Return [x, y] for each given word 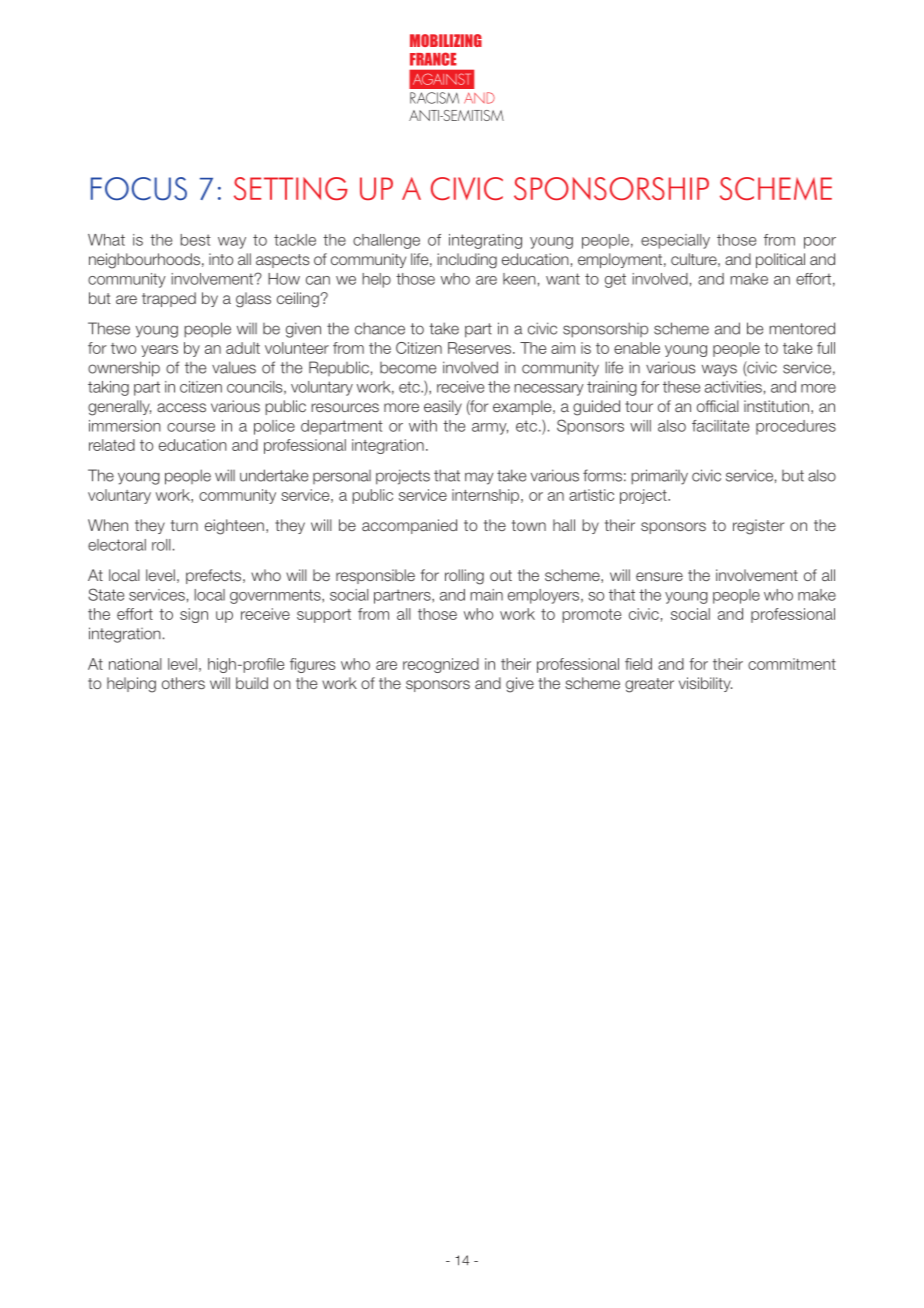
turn [184, 525]
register [758, 527]
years [159, 351]
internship [485, 496]
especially [675, 241]
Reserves [479, 348]
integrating [485, 241]
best [195, 240]
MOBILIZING [446, 40]
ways [719, 370]
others [183, 683]
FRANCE [433, 59]
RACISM [434, 98]
